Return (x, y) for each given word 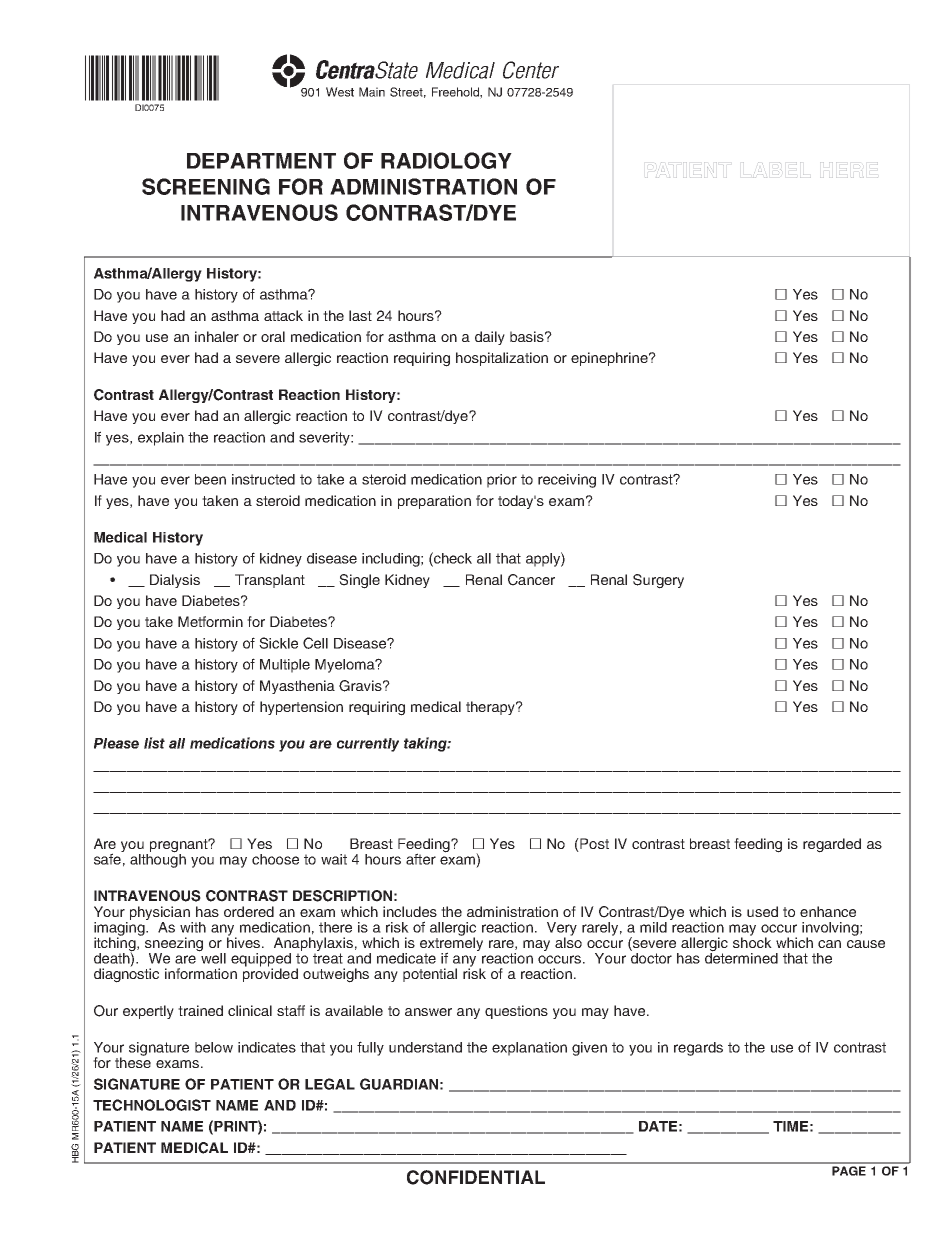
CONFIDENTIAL (476, 1177)
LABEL (777, 170)
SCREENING (206, 186)
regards (698, 1049)
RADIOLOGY (446, 160)
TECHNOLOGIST (152, 1105)
